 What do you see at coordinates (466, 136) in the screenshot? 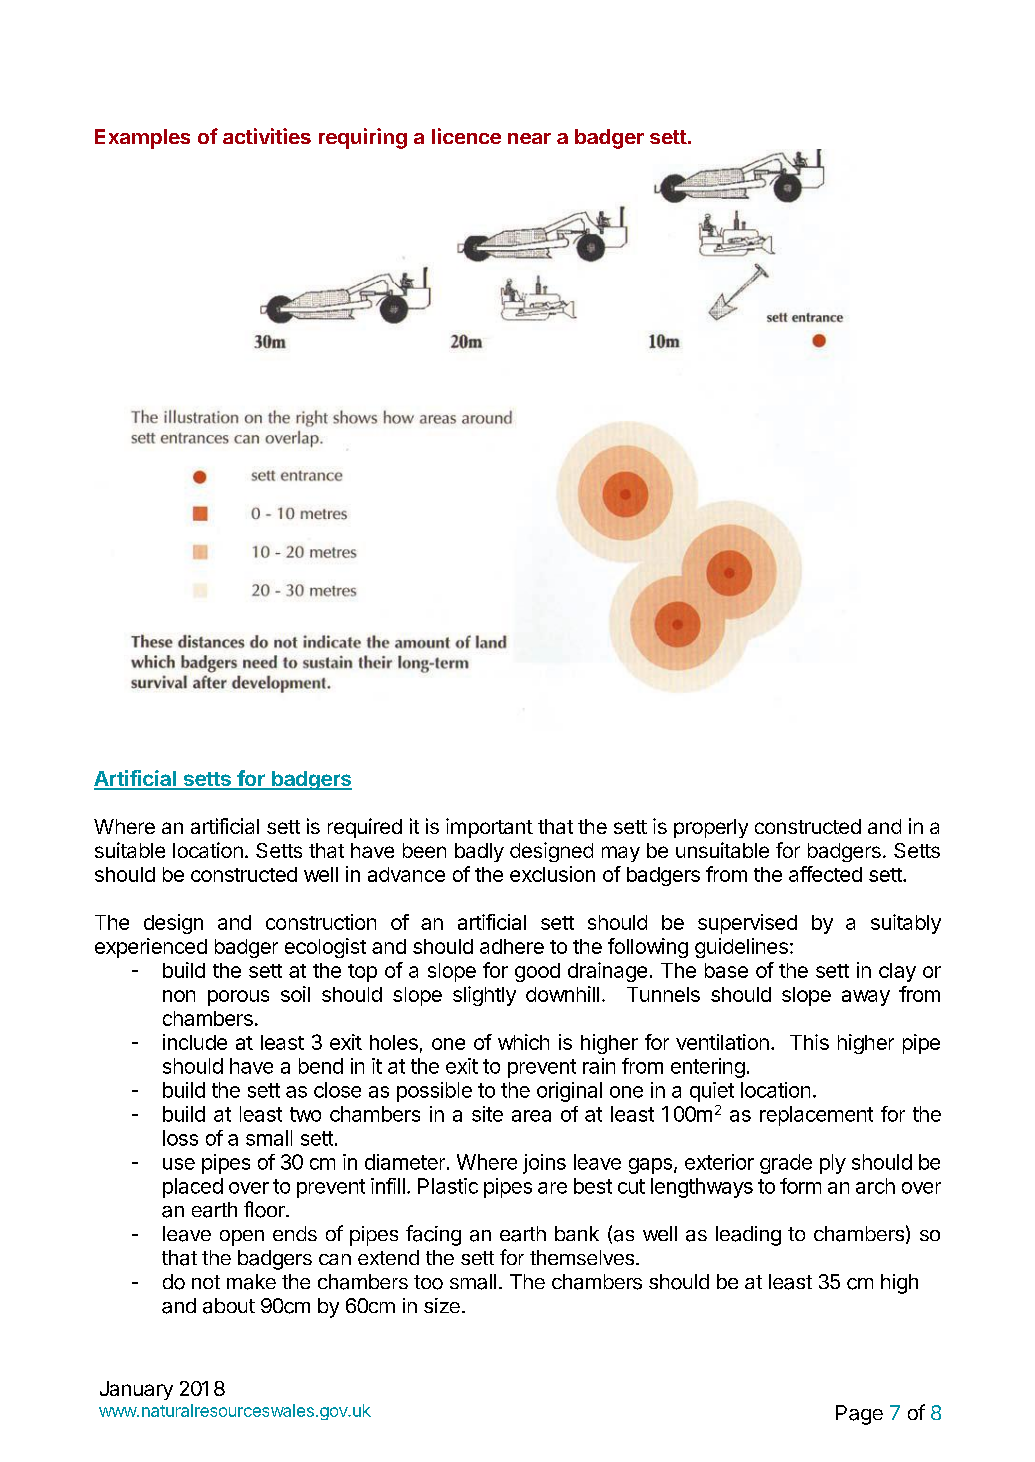
I see `licence` at bounding box center [466, 136].
